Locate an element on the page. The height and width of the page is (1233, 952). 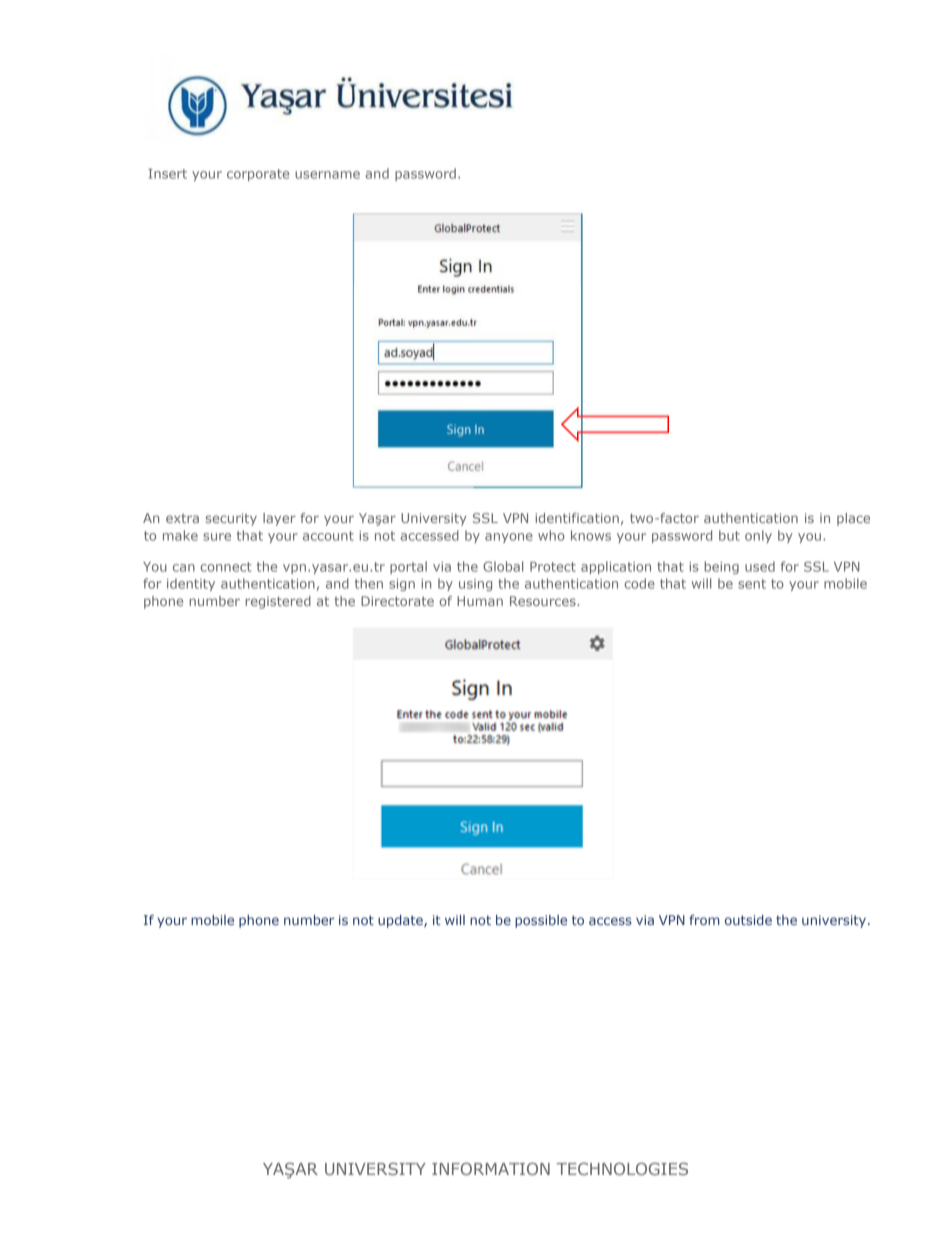
registered is located at coordinates (278, 602).
